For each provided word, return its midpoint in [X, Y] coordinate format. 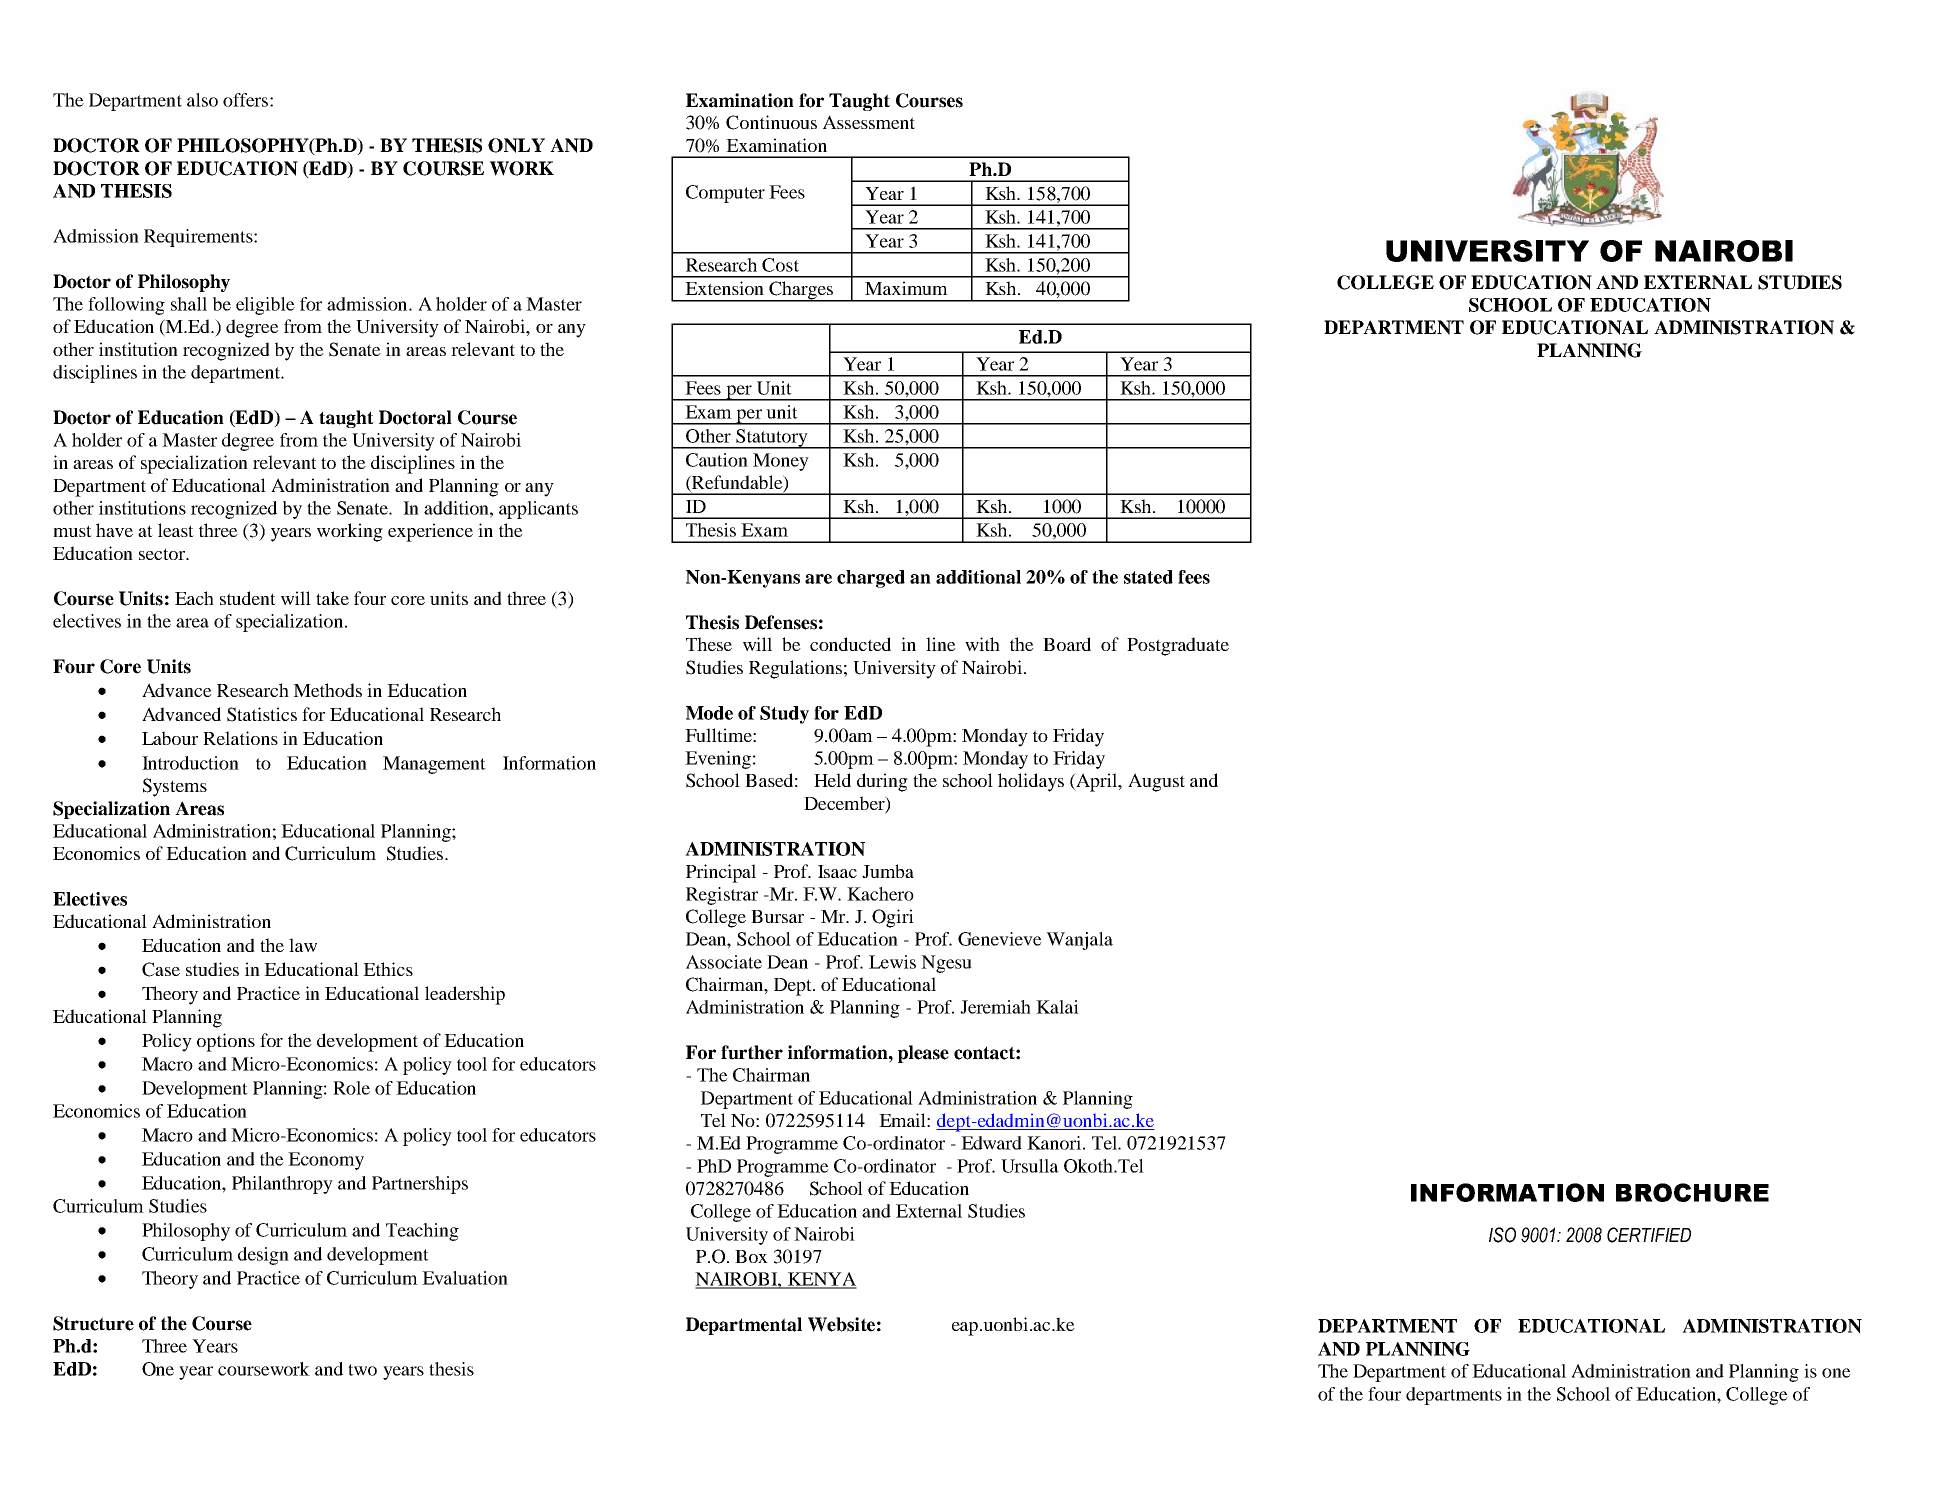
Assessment [869, 122]
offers [245, 100]
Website [841, 1324]
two [362, 1370]
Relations [240, 738]
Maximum [906, 288]
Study [784, 715]
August [1156, 782]
